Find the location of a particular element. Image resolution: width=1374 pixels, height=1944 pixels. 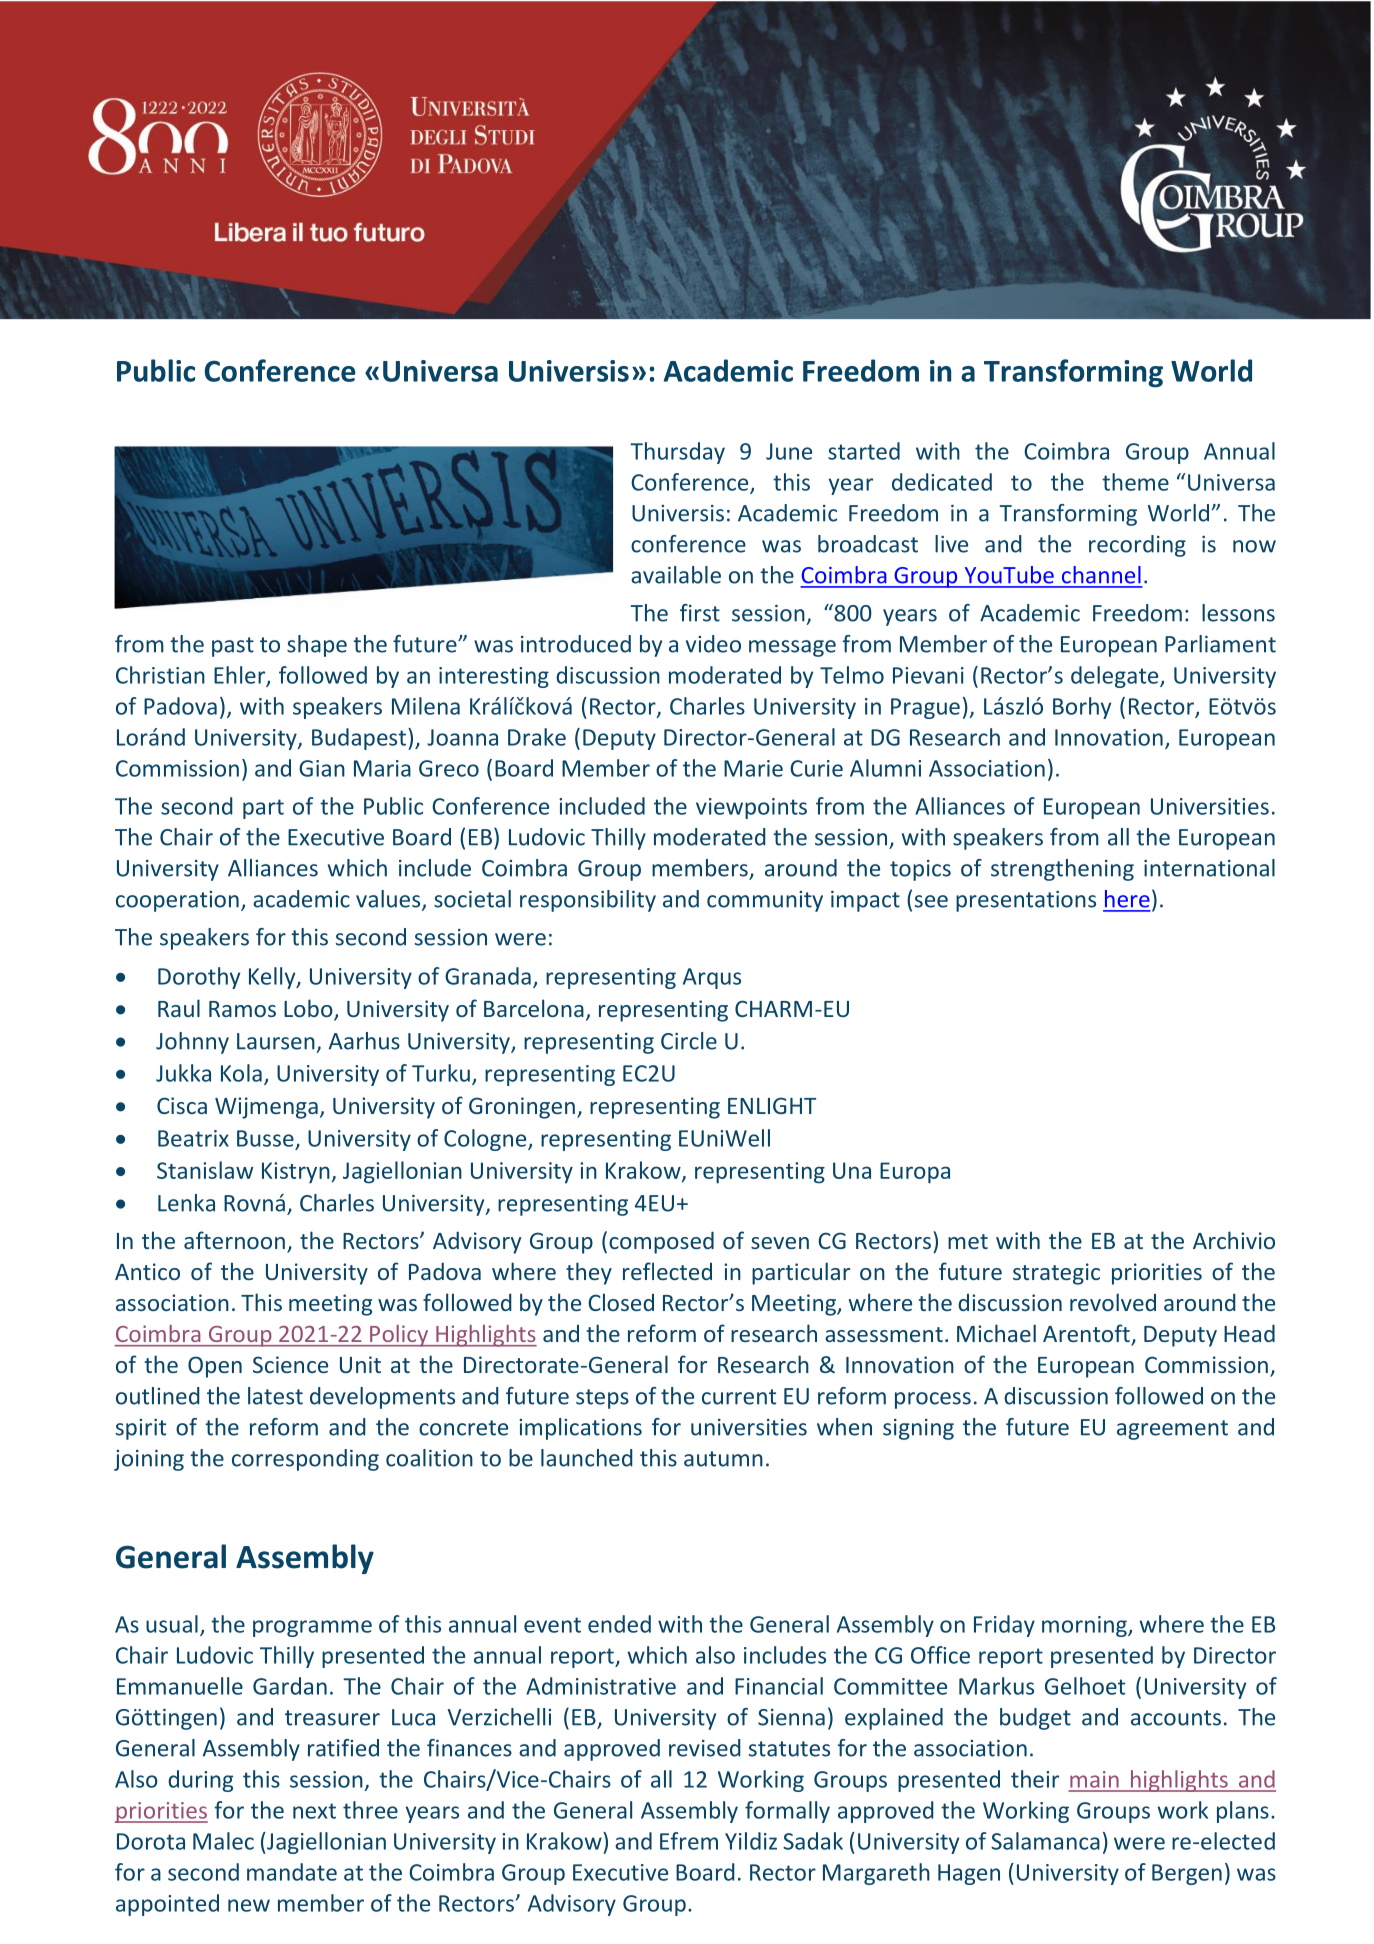

theme is located at coordinates (1135, 482).
